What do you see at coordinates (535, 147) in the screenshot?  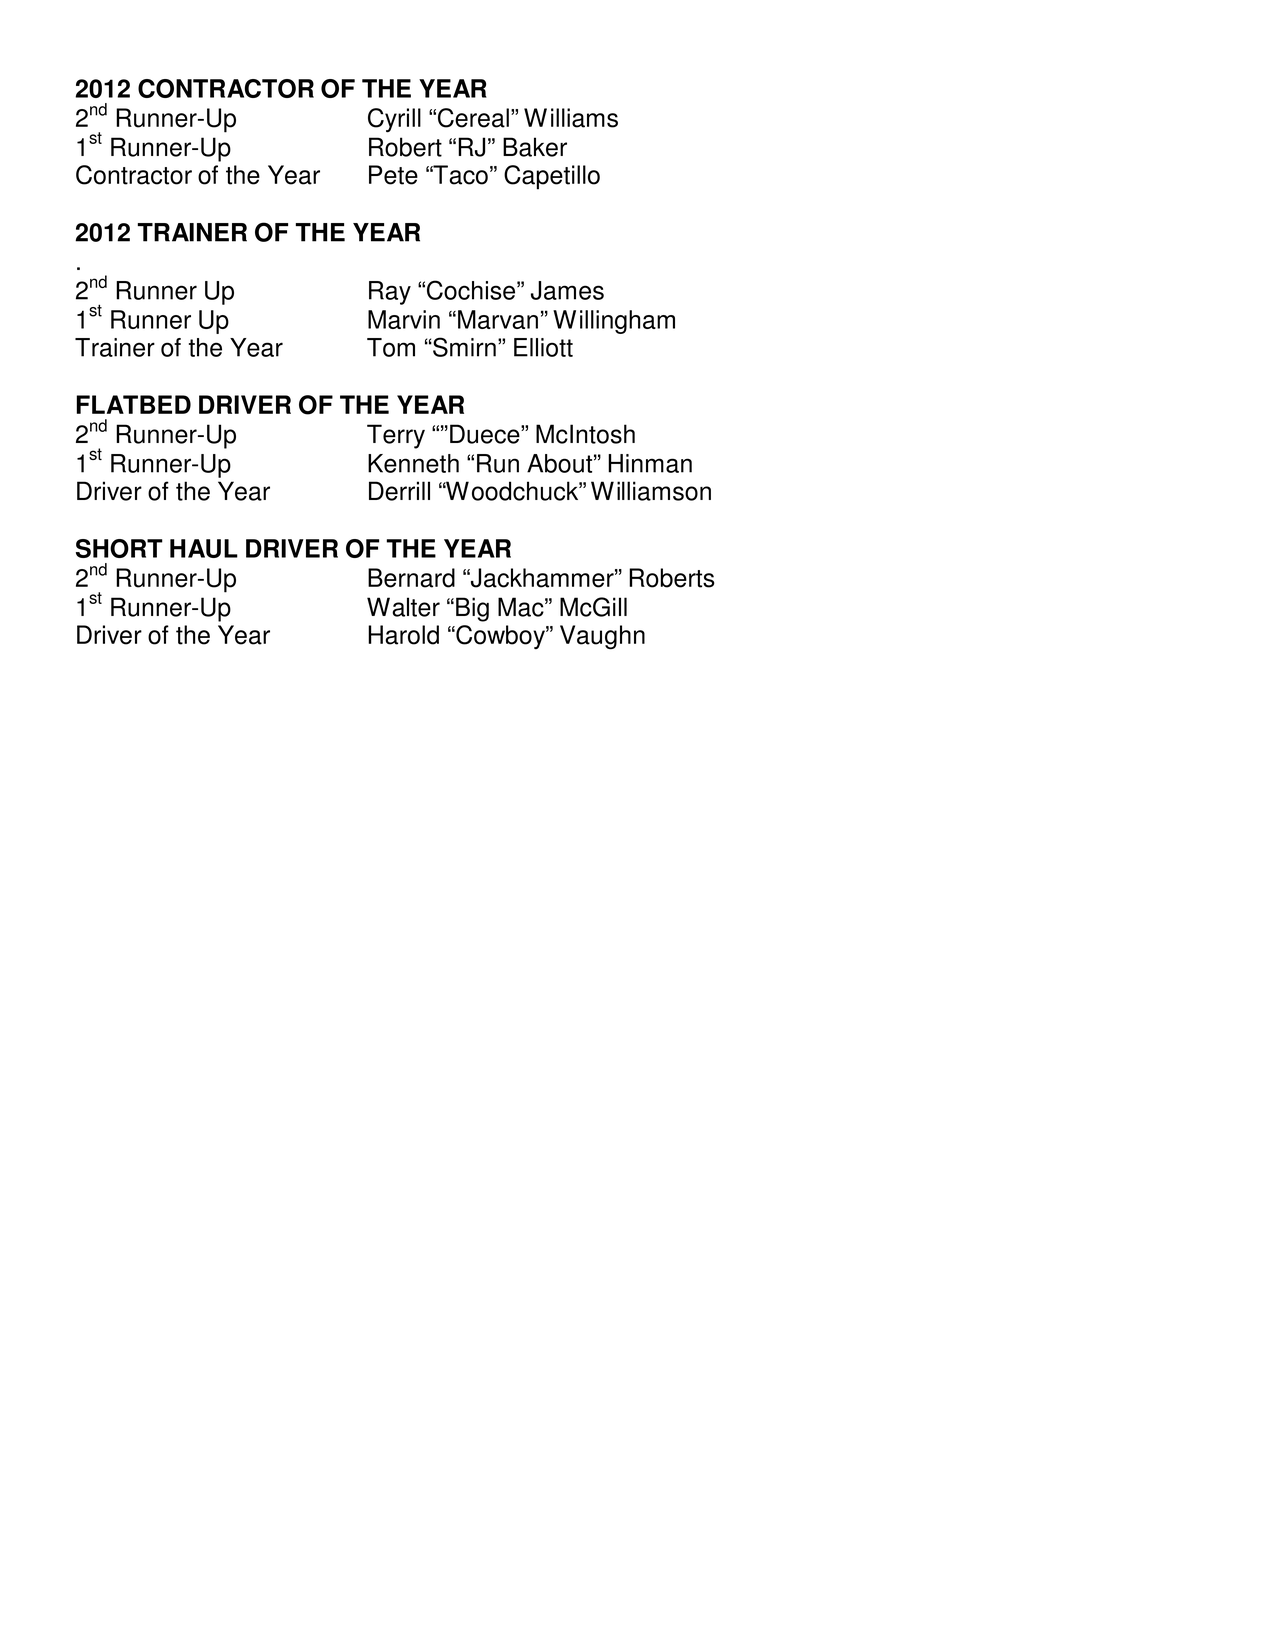 I see `Baker` at bounding box center [535, 147].
